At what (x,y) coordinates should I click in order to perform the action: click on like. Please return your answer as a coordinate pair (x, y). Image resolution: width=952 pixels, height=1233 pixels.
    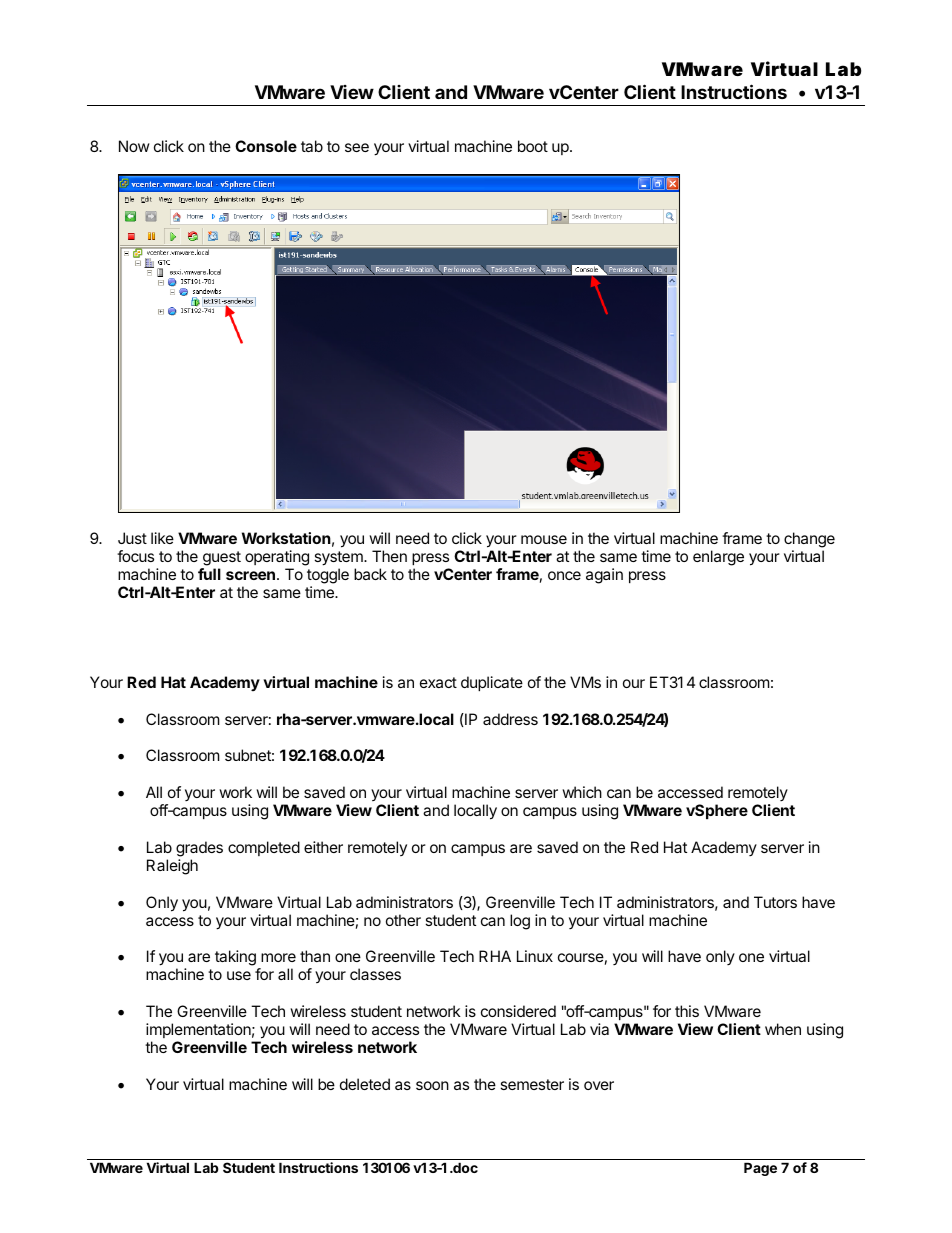
    Looking at the image, I should click on (162, 538).
